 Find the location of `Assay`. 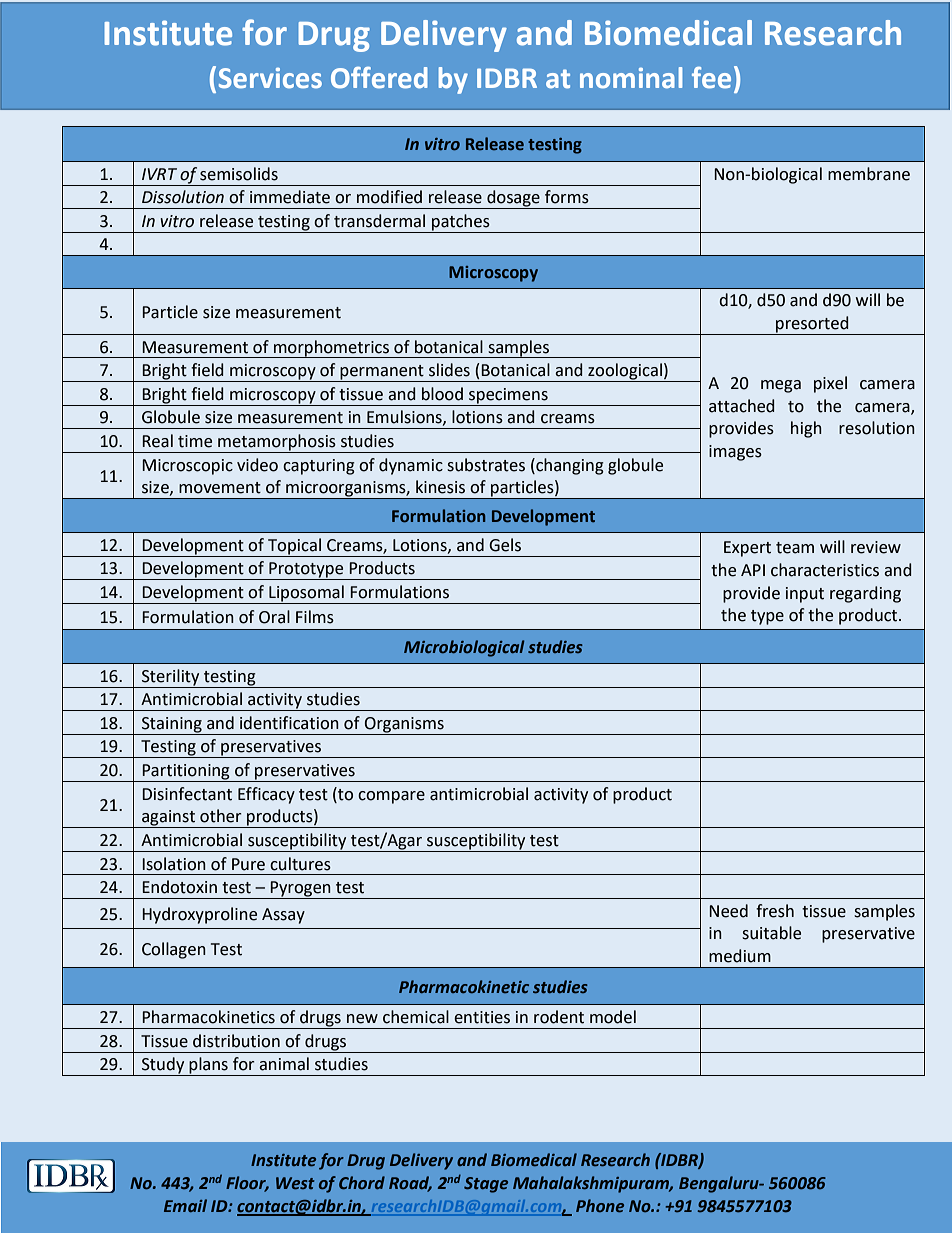

Assay is located at coordinates (283, 916).
